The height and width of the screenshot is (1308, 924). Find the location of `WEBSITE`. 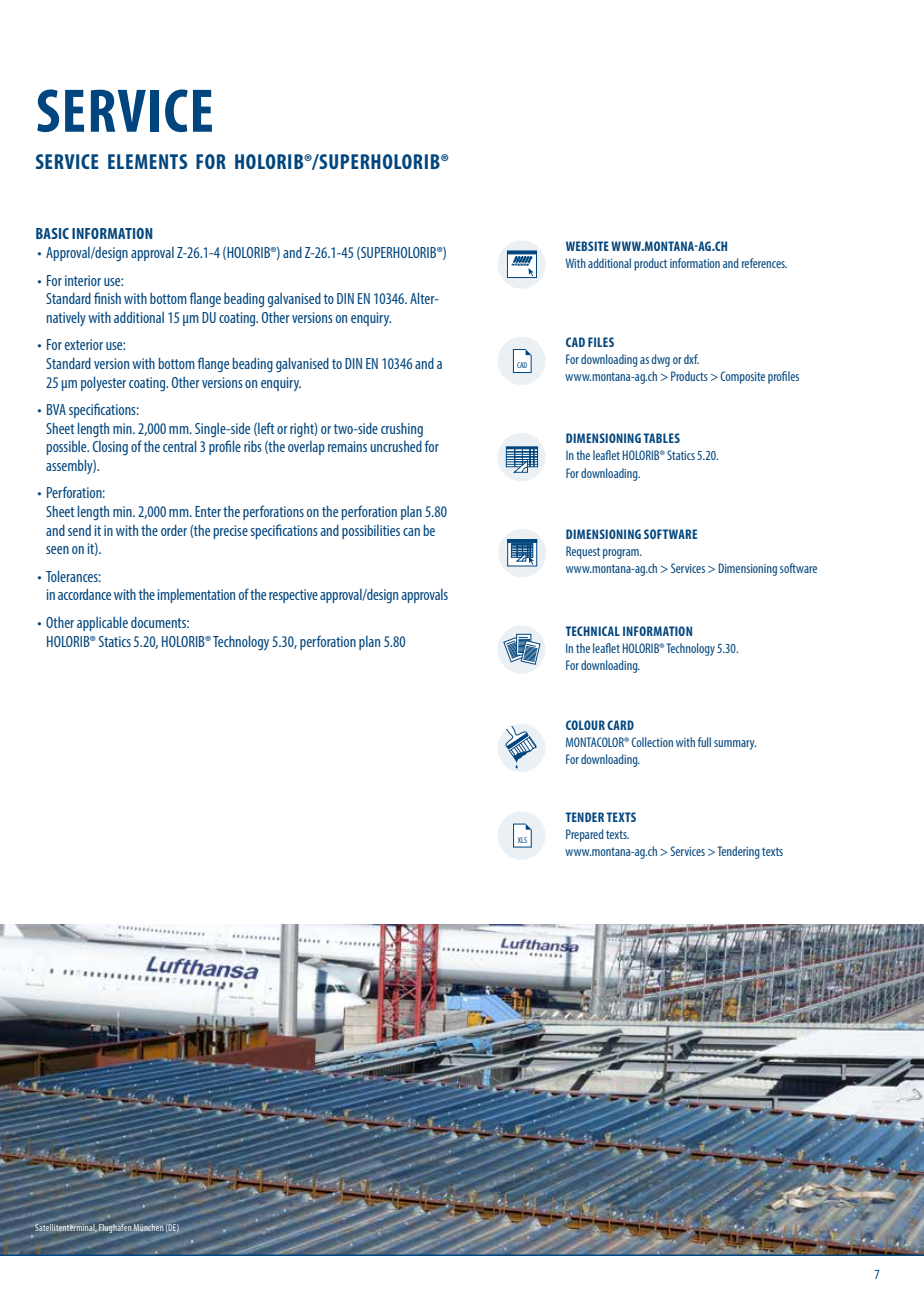

WEBSITE is located at coordinates (587, 246).
